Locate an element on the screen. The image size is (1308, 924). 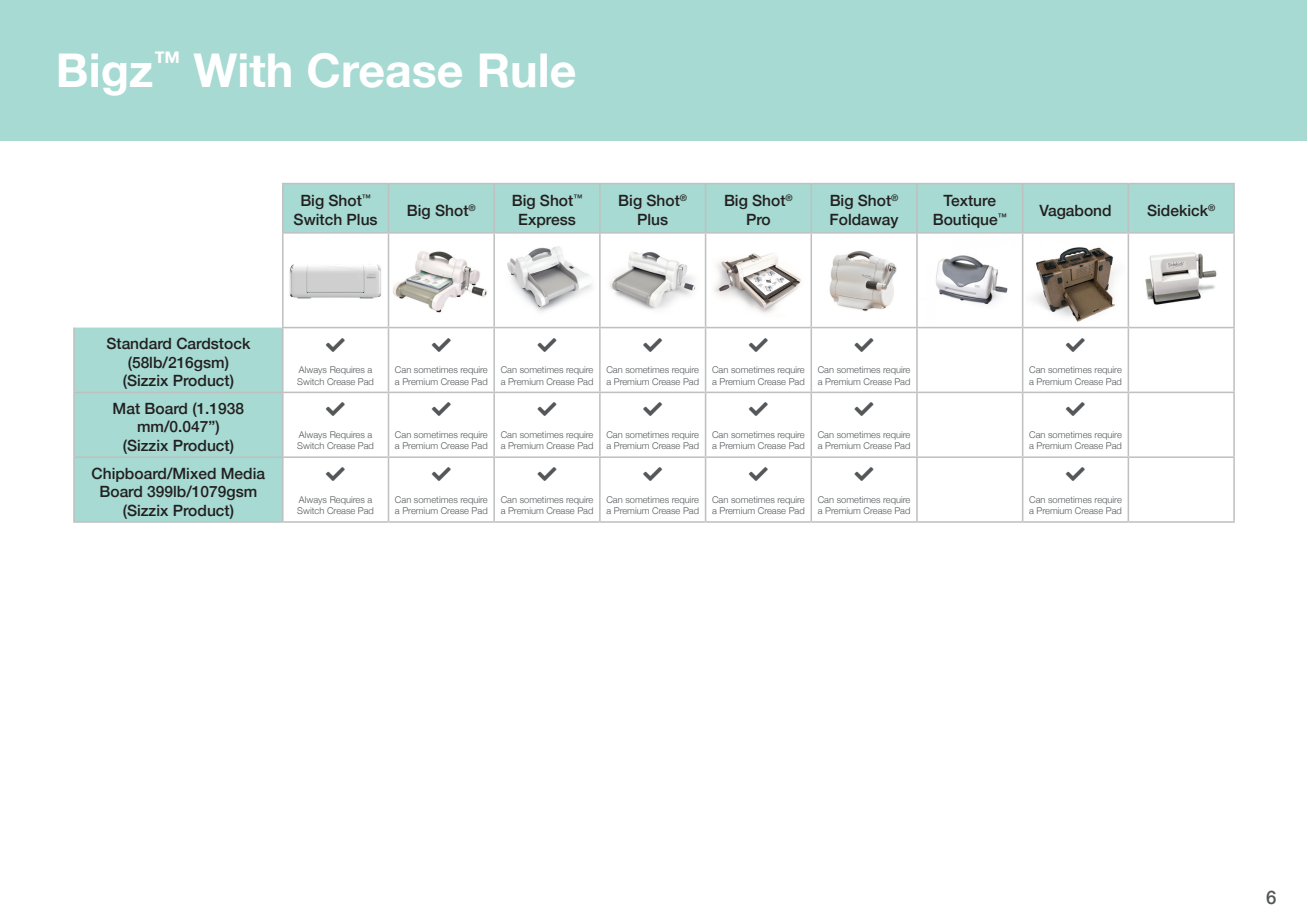
Vagabond is located at coordinates (1075, 212).
